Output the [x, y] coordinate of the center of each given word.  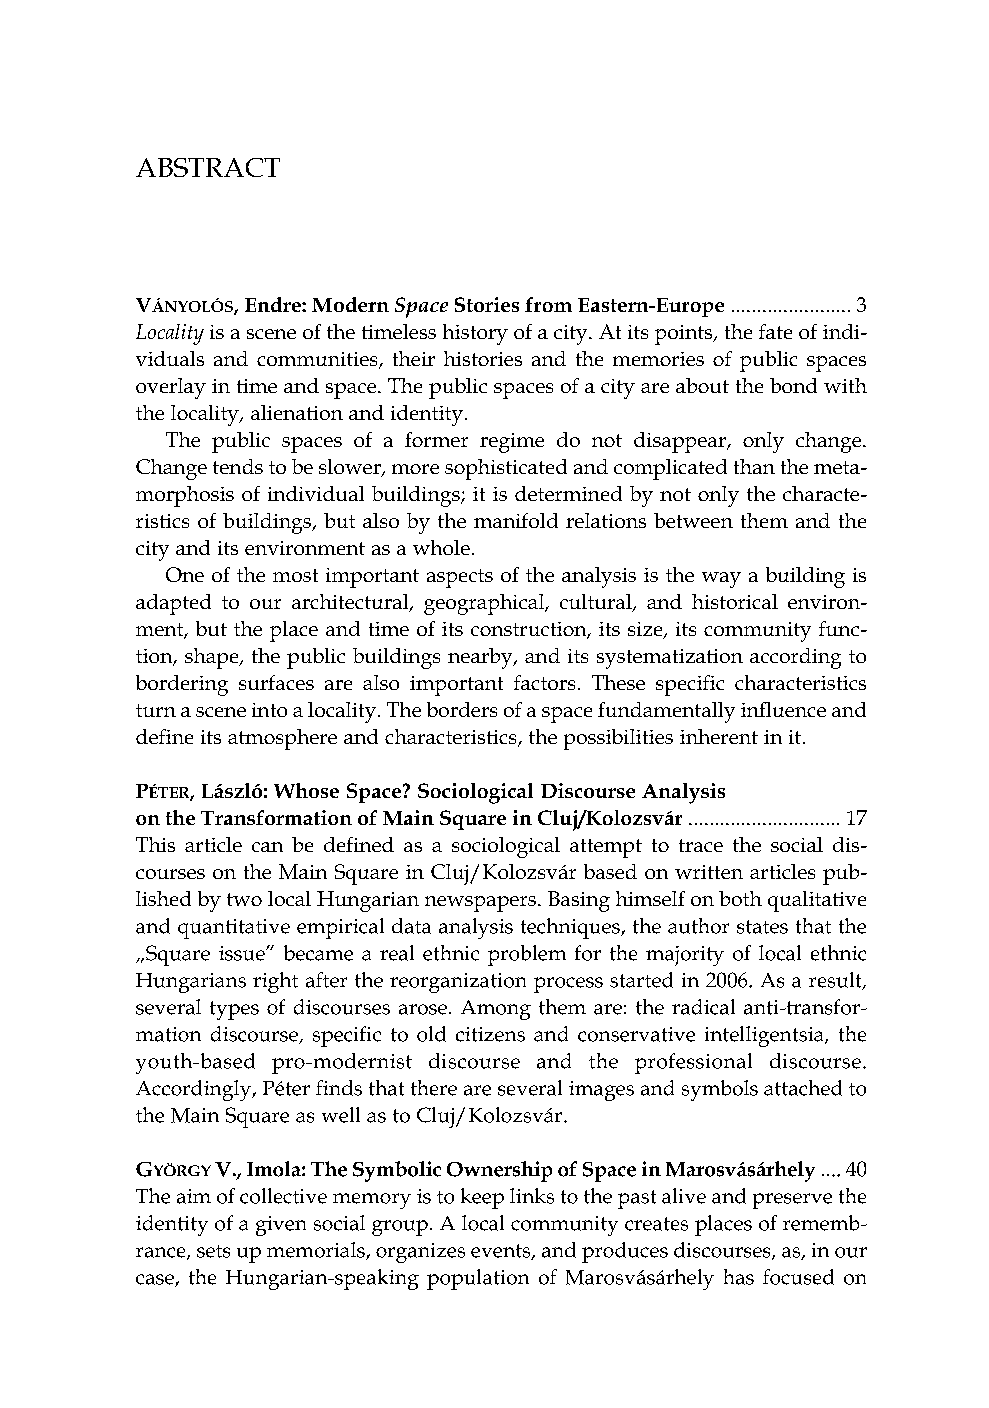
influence [783, 709]
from [548, 304]
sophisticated [506, 469]
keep [482, 1198]
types [234, 1010]
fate [775, 331]
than [754, 466]
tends [238, 466]
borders [462, 709]
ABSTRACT [208, 167]
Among [496, 1010]
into [269, 710]
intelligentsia [765, 1036]
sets [213, 1251]
